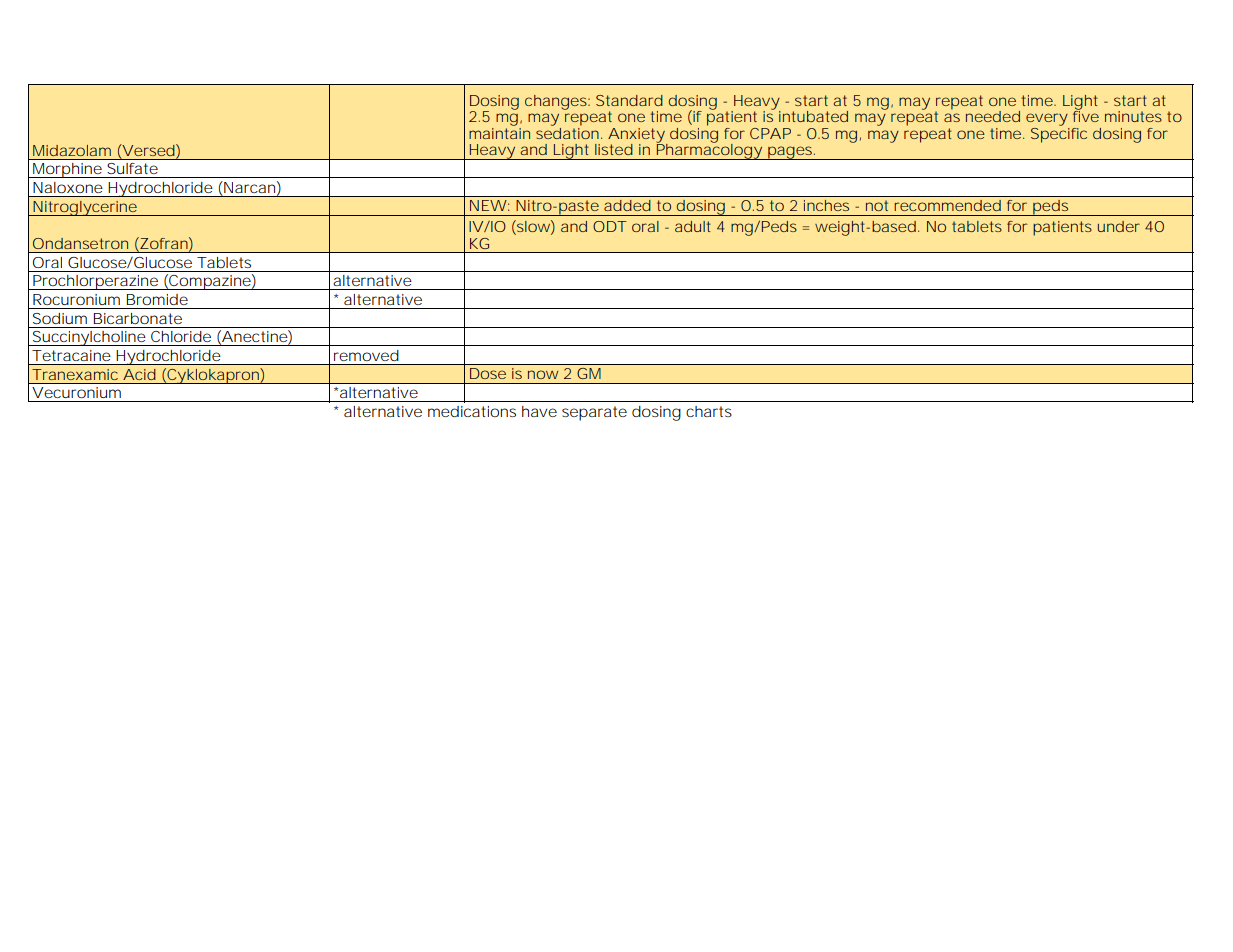 This screenshot has height=952, width=1233. I want to click on needed, so click(993, 116).
